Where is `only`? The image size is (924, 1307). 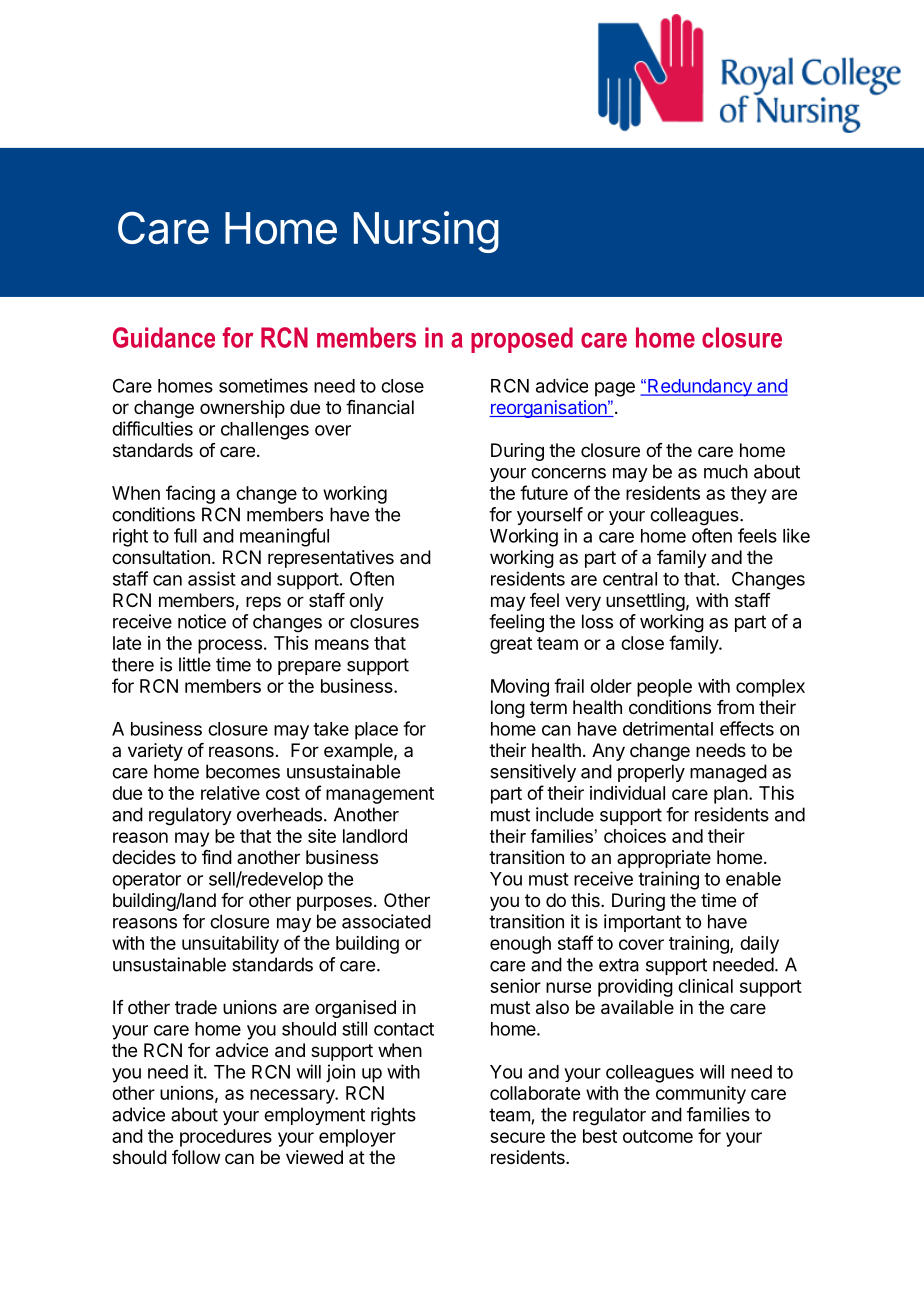
only is located at coordinates (366, 602).
